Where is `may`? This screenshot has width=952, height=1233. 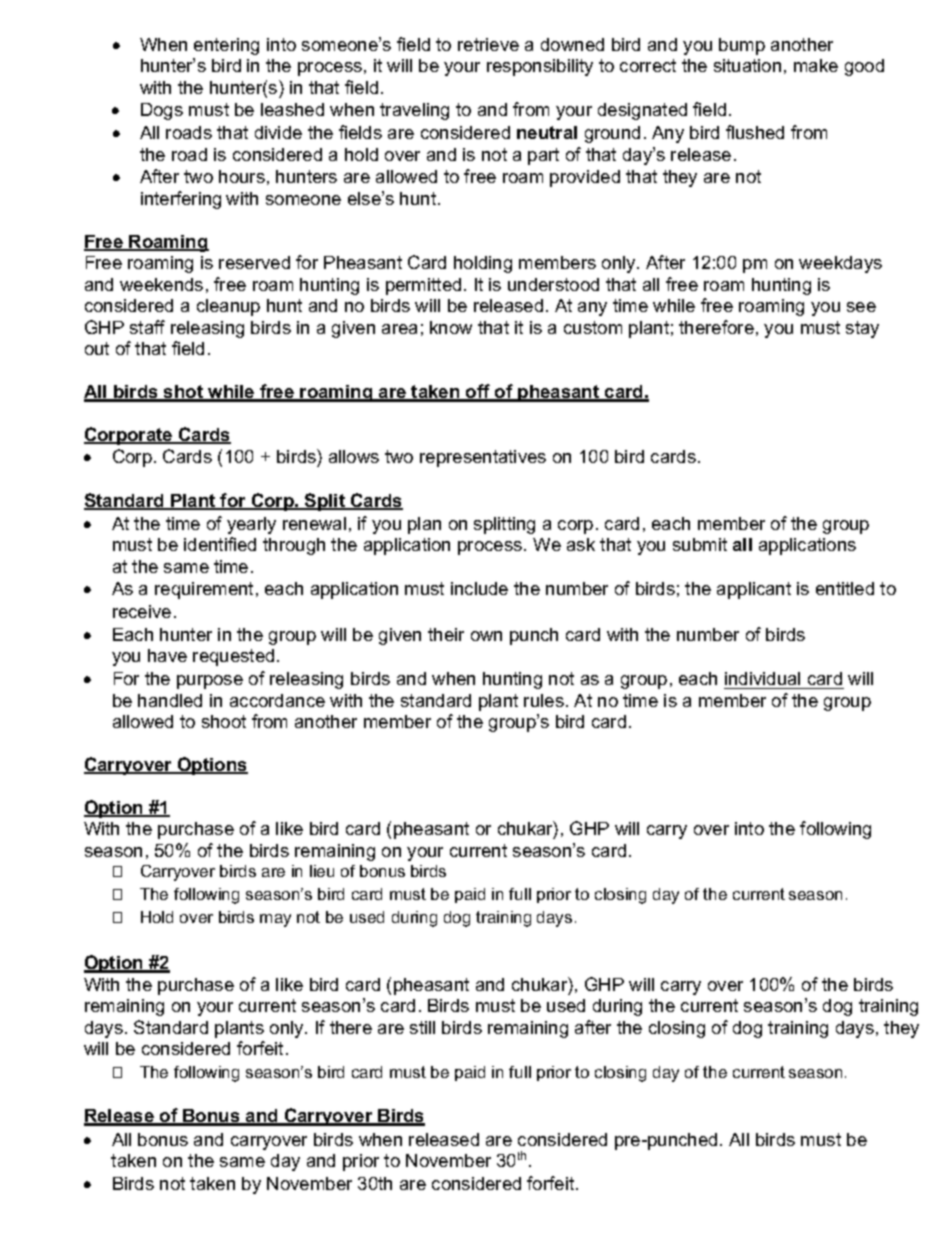 may is located at coordinates (275, 920).
